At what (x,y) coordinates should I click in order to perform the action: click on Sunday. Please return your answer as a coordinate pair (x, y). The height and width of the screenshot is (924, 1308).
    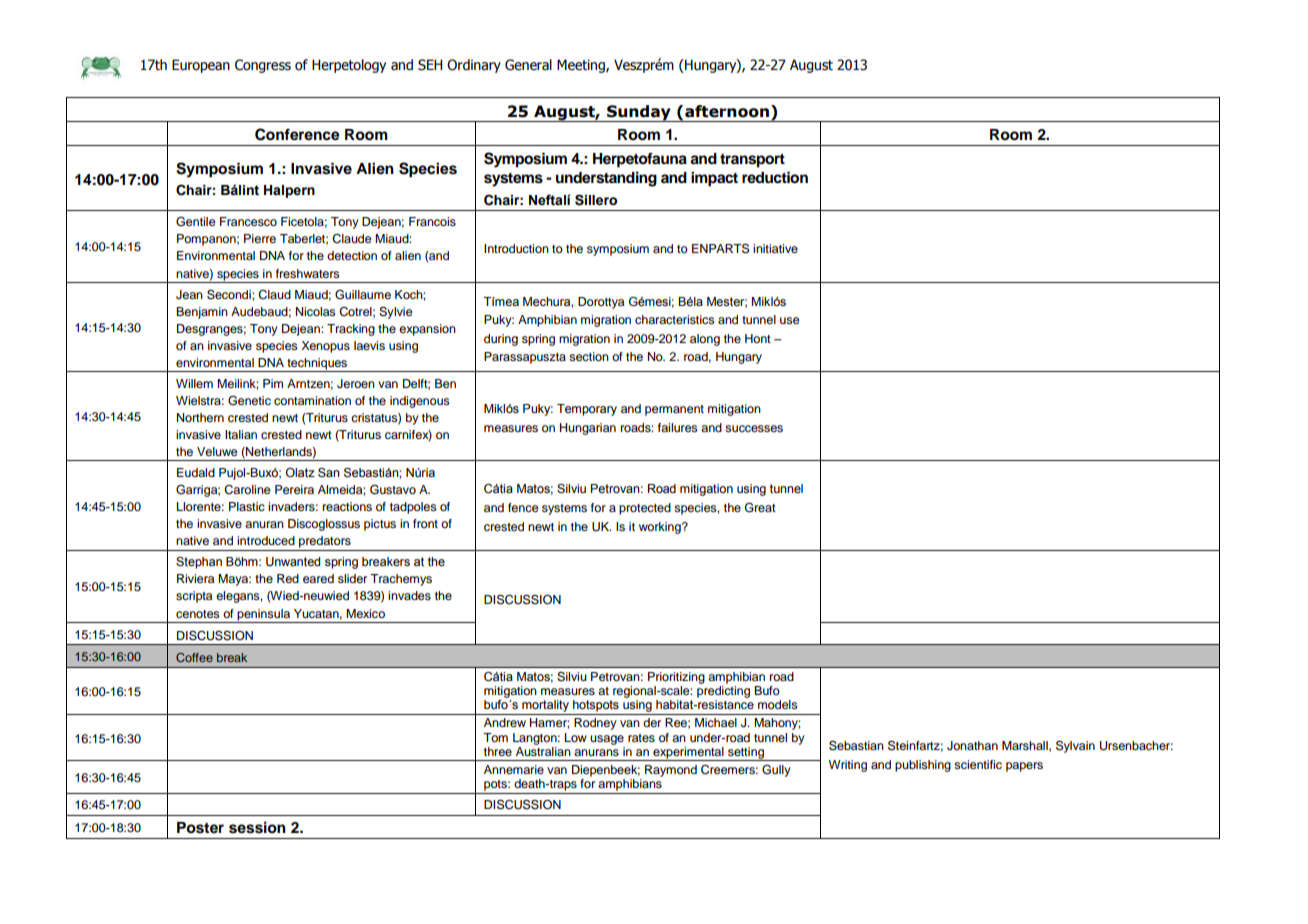
    Looking at the image, I should click on (639, 113).
